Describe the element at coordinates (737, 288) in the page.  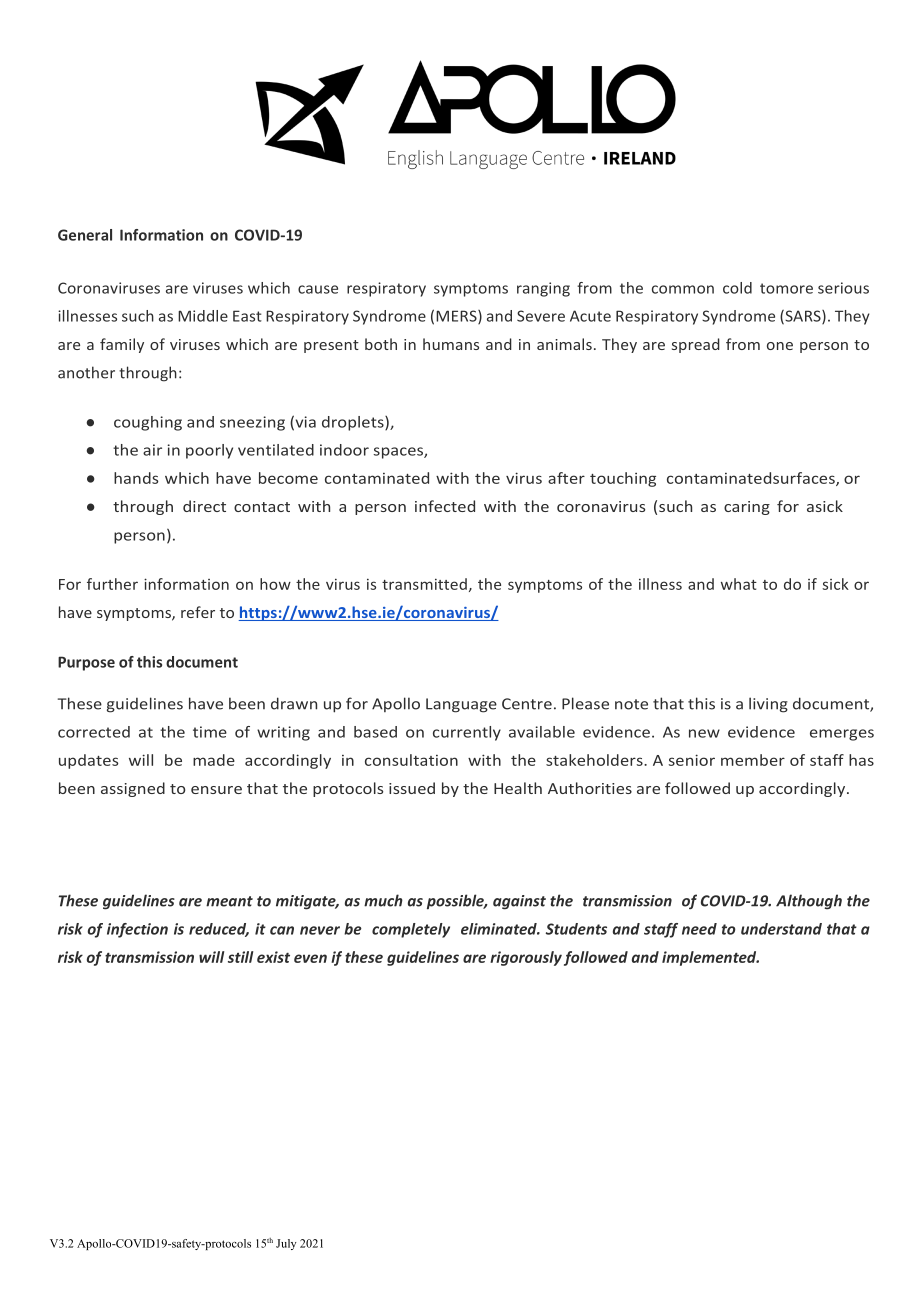
I see `cold` at that location.
